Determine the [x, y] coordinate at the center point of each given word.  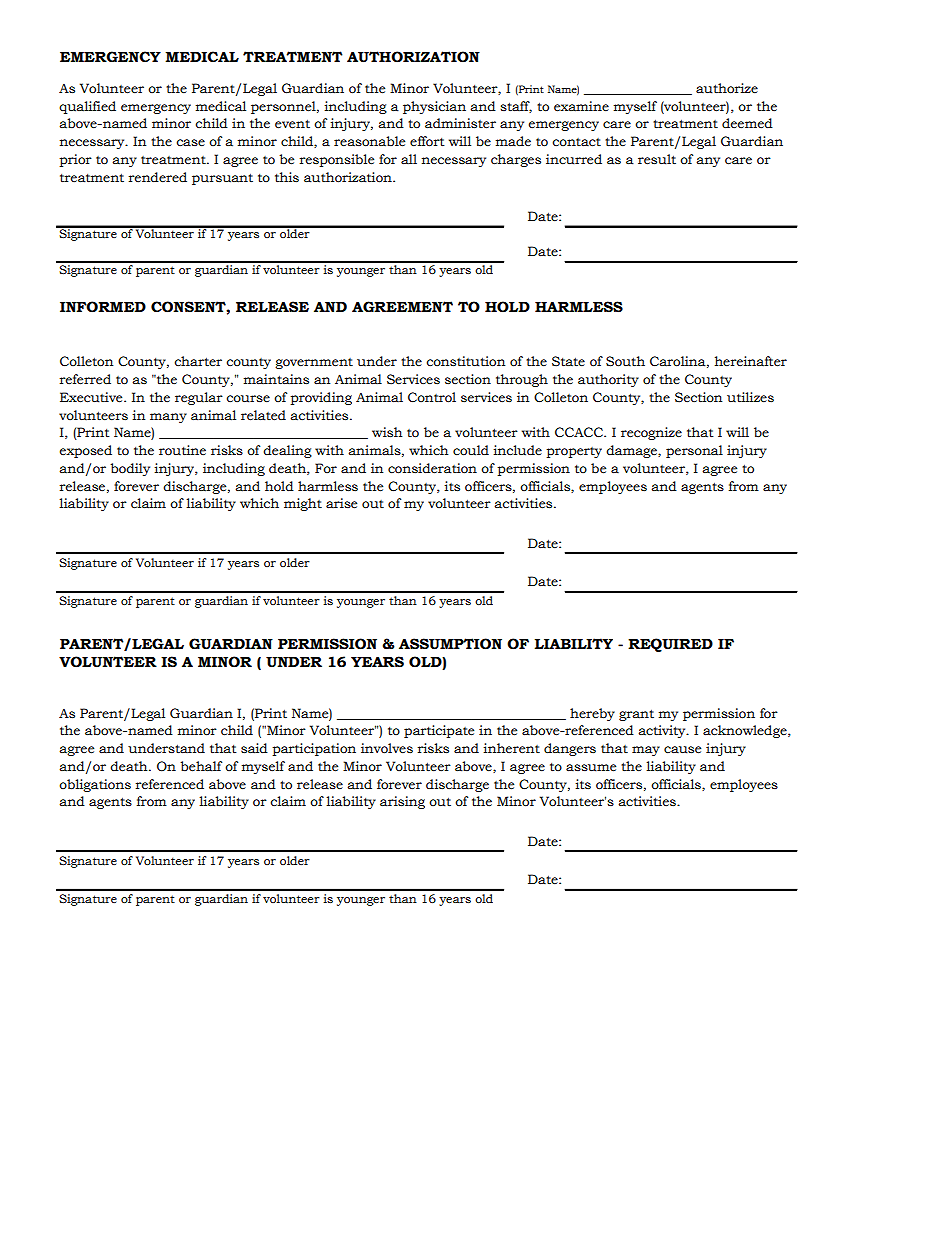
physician [434, 107]
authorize [727, 88]
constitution [465, 361]
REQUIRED [670, 645]
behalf [201, 766]
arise [341, 503]
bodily [130, 469]
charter [198, 361]
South [625, 361]
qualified [87, 107]
